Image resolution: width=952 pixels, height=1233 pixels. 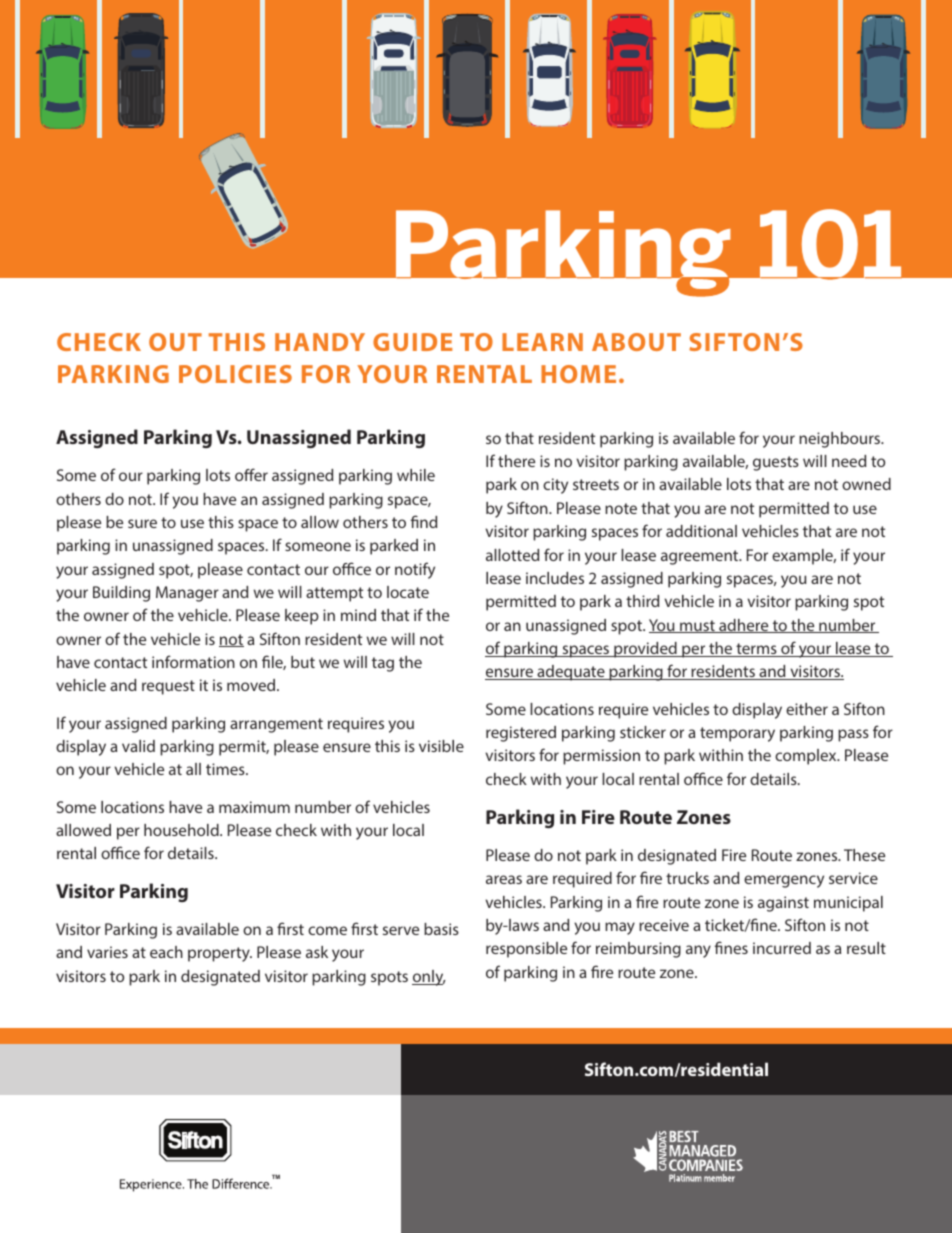 What do you see at coordinates (526, 950) in the page?
I see `responsible` at bounding box center [526, 950].
